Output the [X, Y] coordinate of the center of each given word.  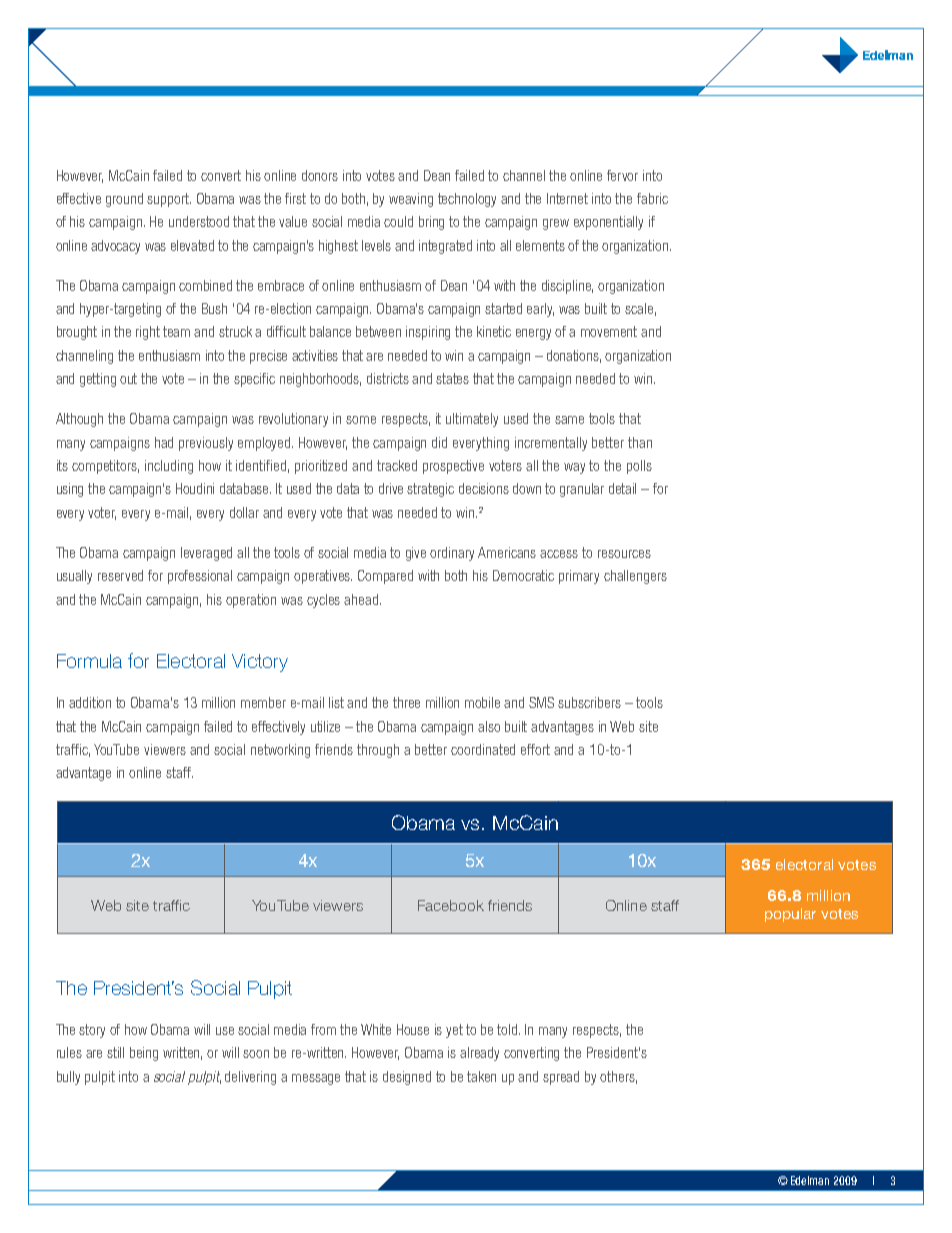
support [169, 200]
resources [624, 554]
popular [790, 915]
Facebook [451, 905]
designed [407, 1078]
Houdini [195, 488]
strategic [430, 490]
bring [431, 223]
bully [68, 1078]
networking [280, 751]
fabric [652, 198]
